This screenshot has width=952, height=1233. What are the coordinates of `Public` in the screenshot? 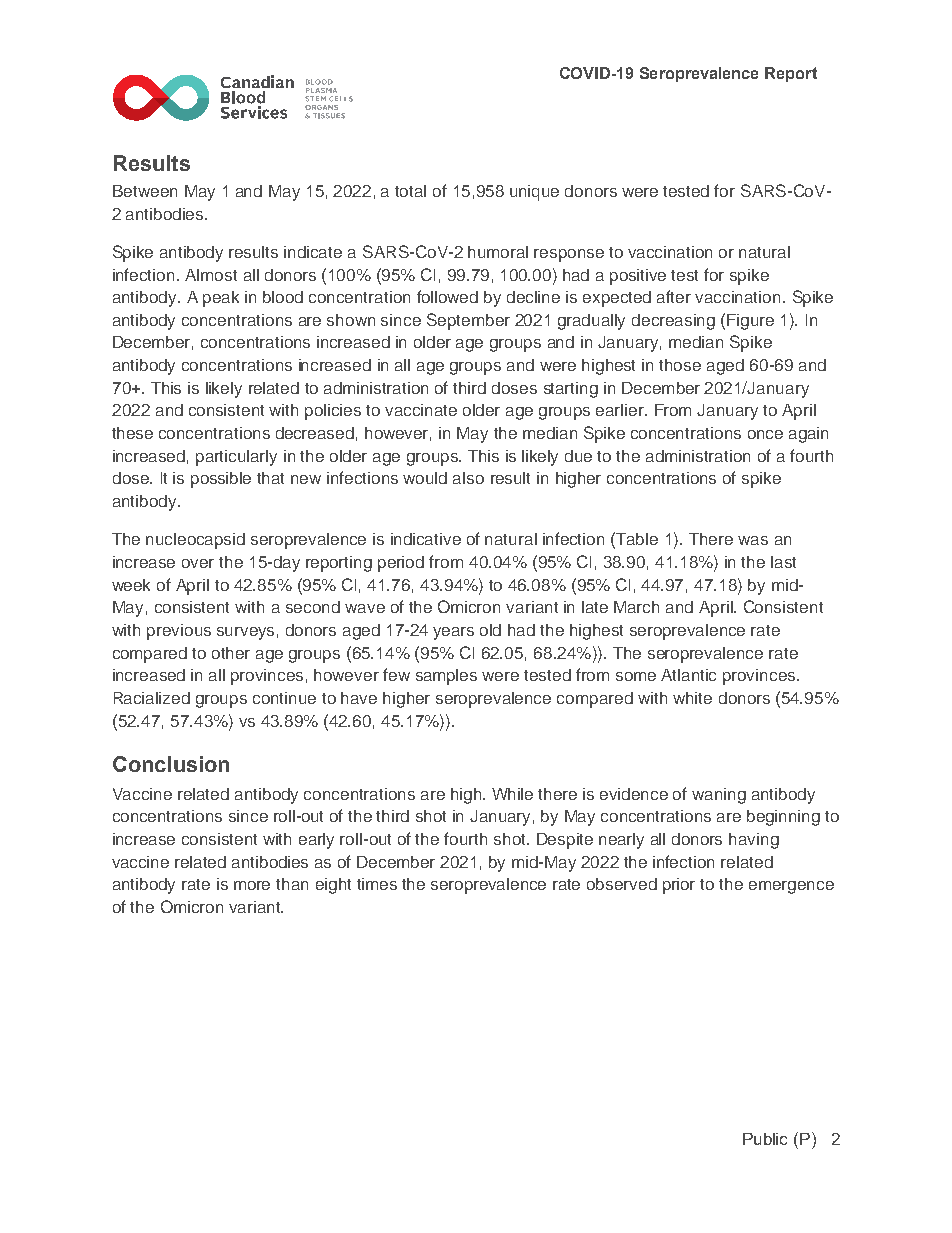 It's located at (765, 1139).
